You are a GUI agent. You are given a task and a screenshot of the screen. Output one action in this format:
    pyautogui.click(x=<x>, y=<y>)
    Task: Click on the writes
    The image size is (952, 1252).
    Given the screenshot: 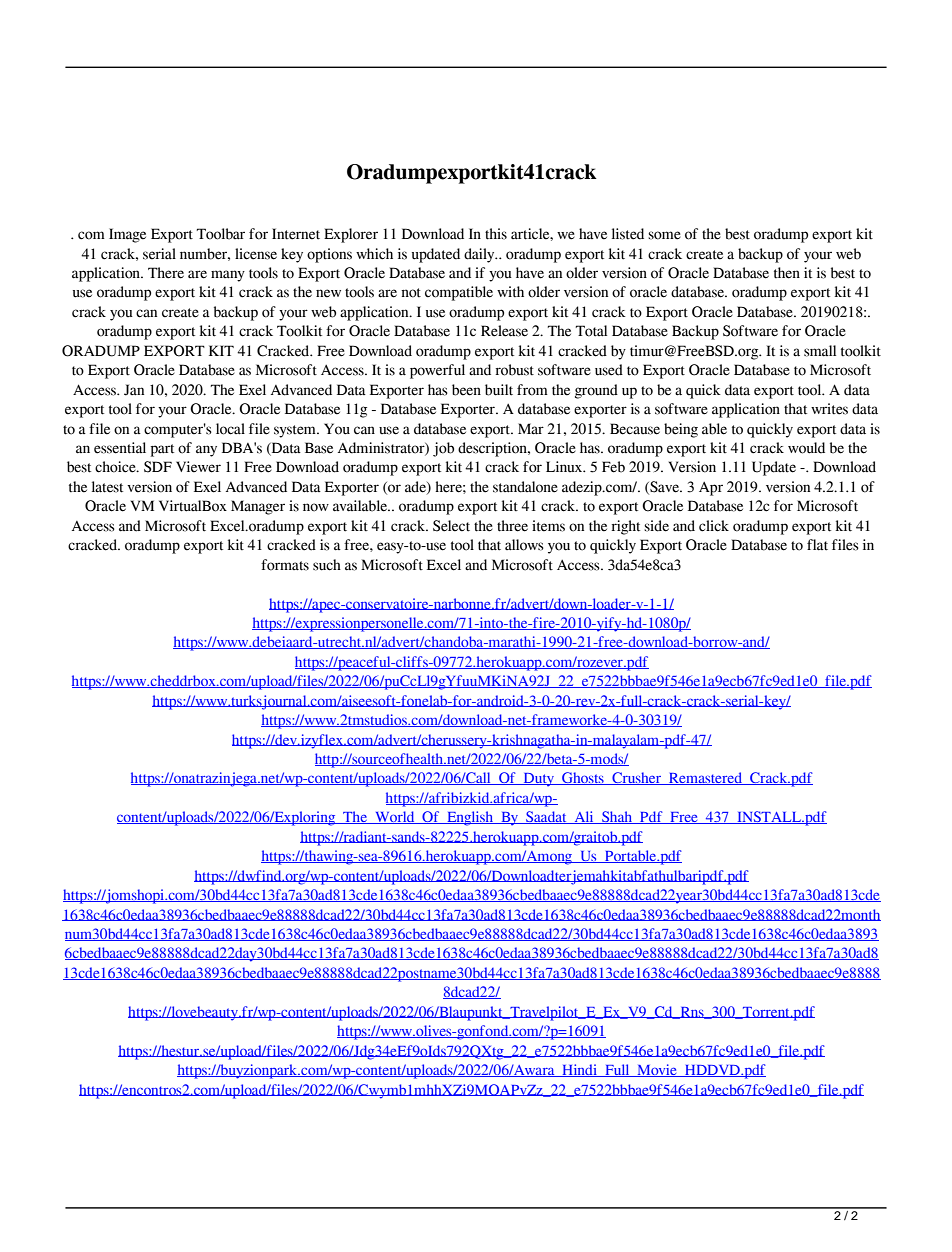 What is the action you would take?
    pyautogui.click(x=829, y=409)
